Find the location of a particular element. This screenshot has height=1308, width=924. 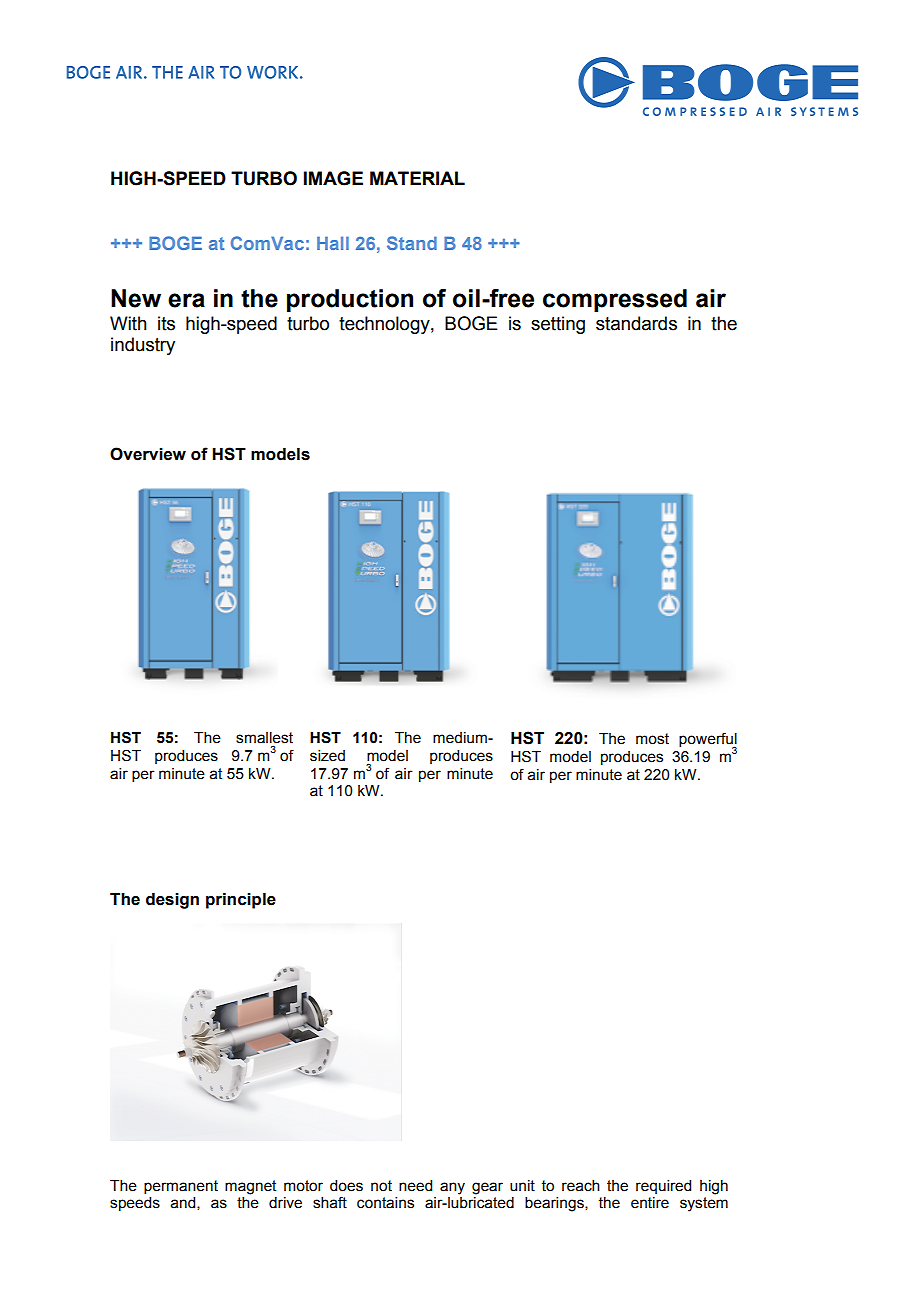

compressed is located at coordinates (615, 300).
